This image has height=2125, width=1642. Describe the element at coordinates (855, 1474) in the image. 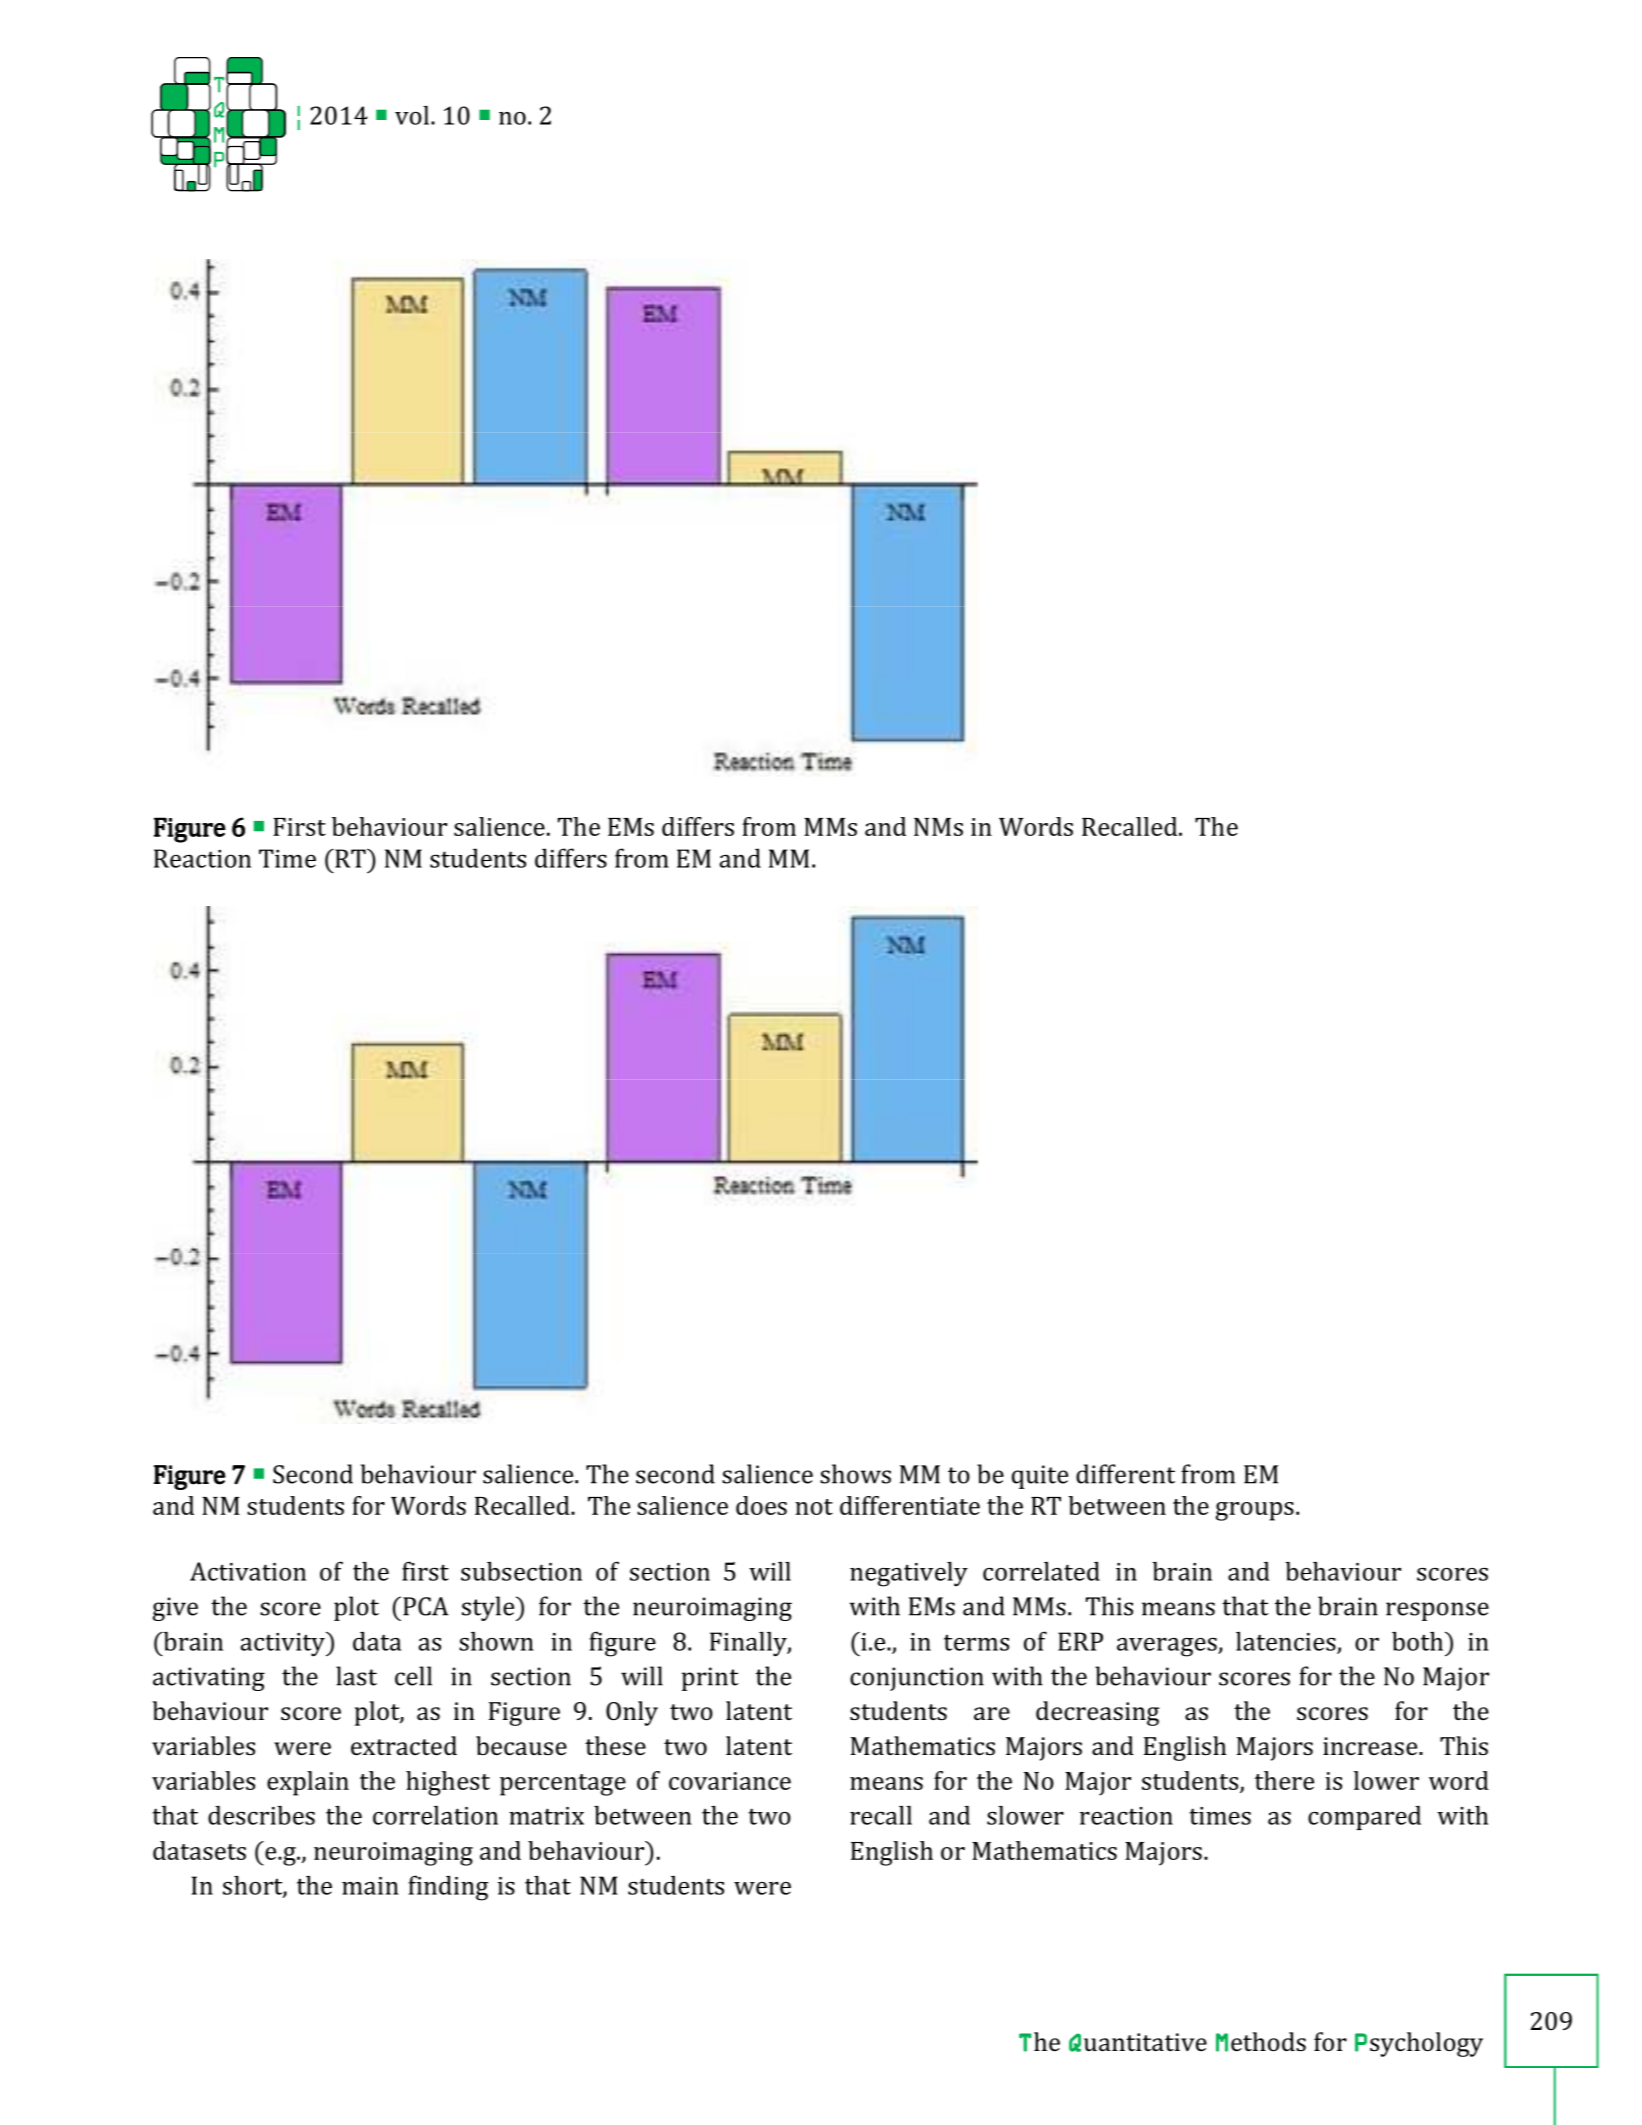

I see `shows` at that location.
